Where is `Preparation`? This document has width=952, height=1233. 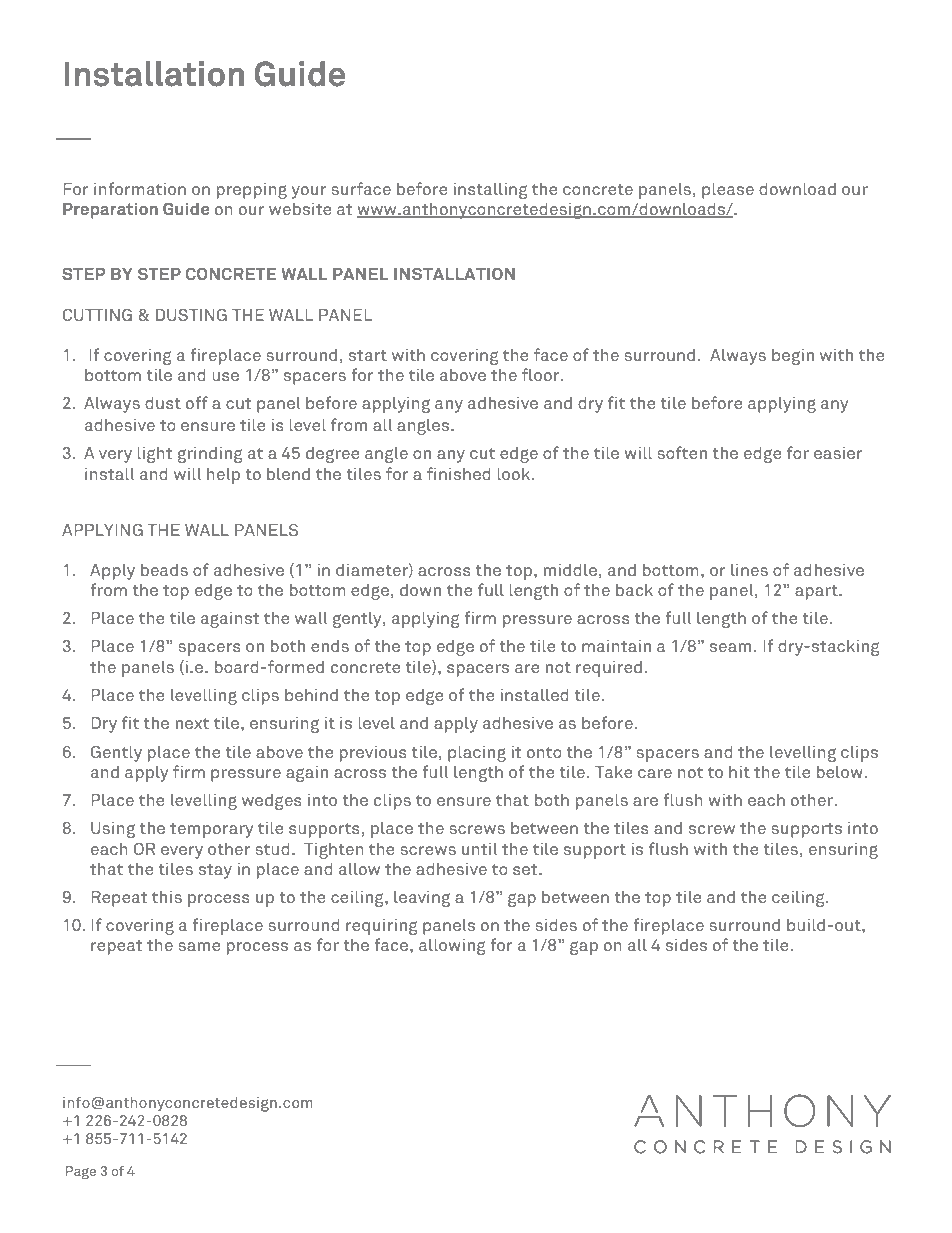 Preparation is located at coordinates (110, 210).
